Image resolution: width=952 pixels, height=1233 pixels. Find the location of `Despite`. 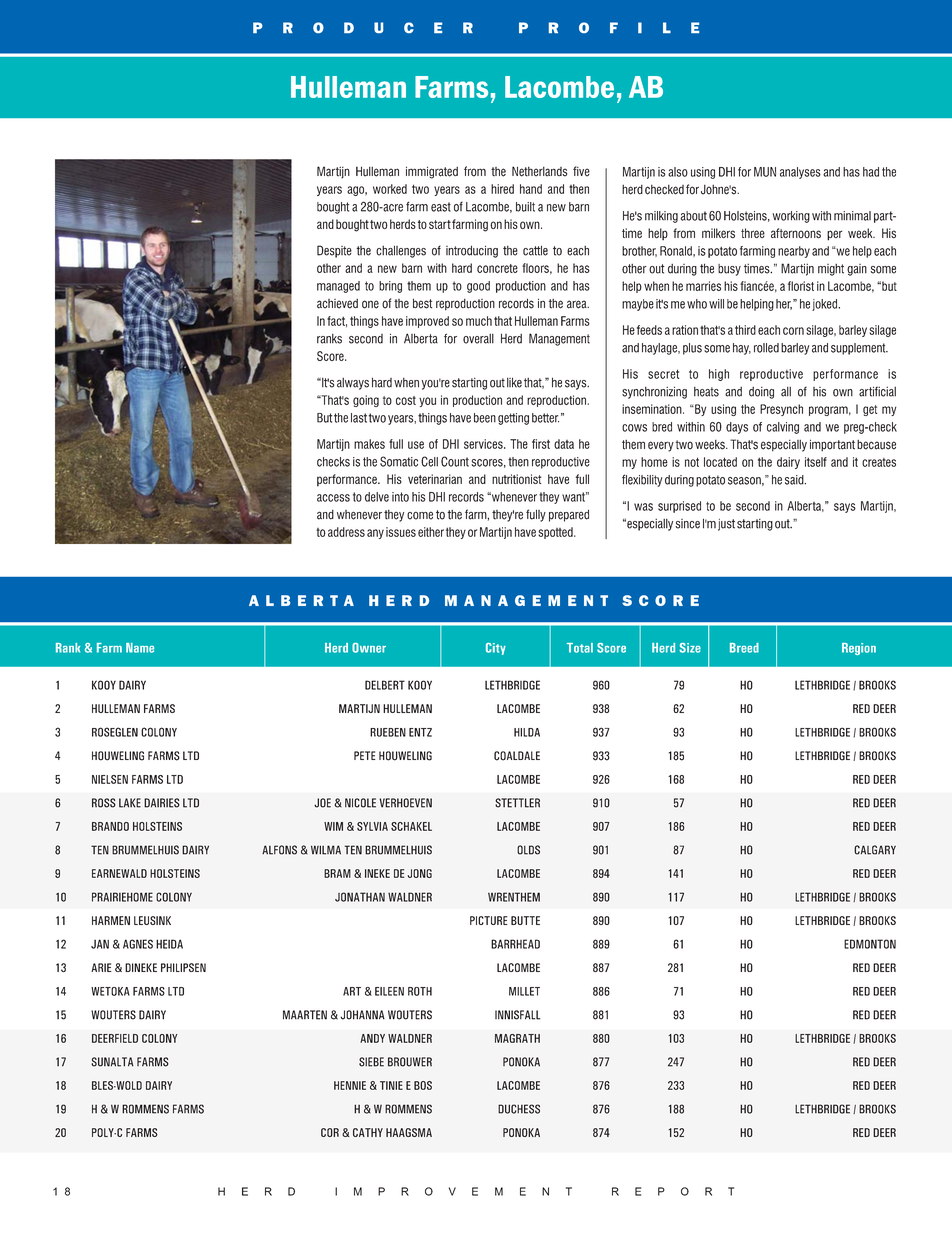

Despite is located at coordinates (334, 251).
